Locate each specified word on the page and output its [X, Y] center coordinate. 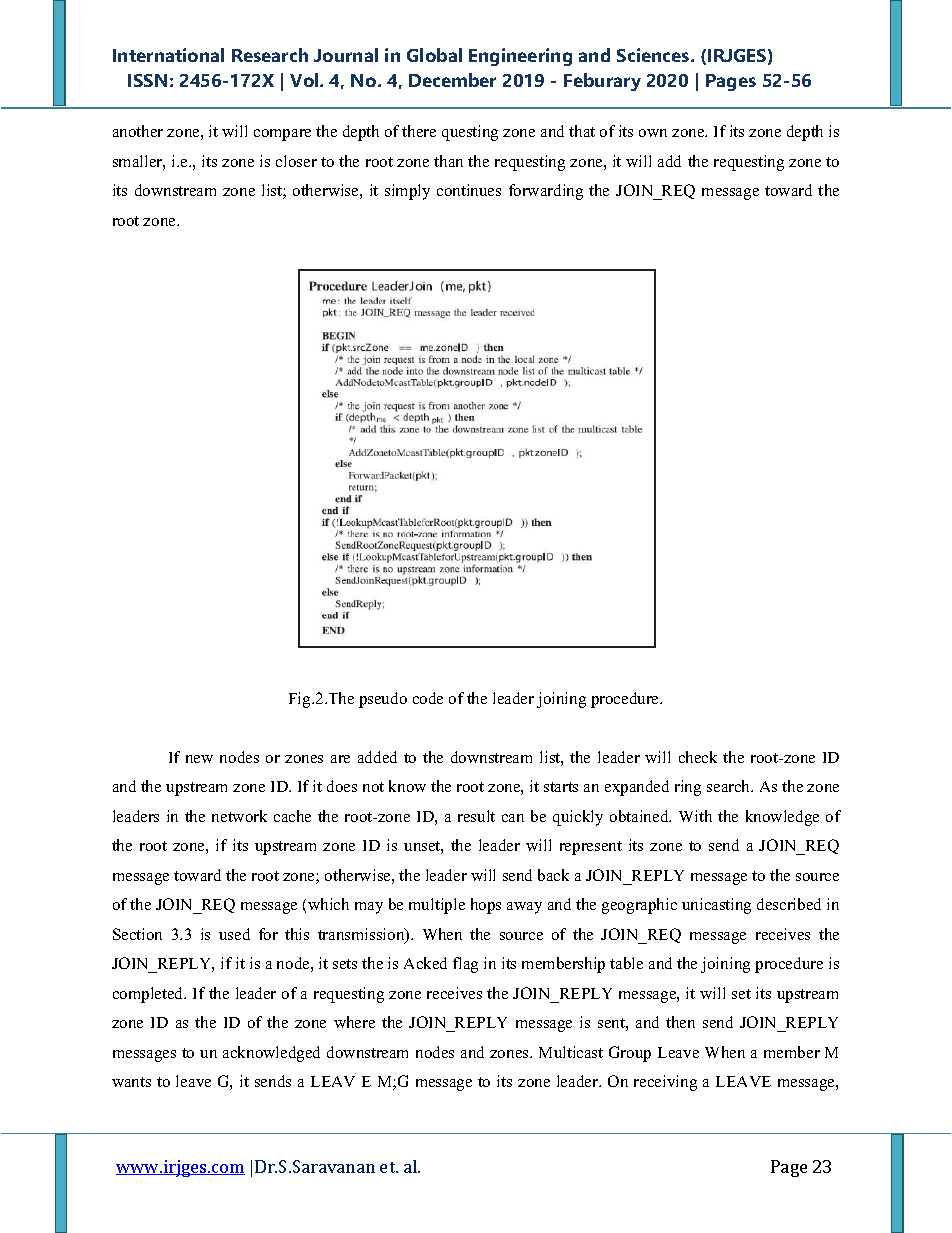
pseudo [383, 700]
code [428, 698]
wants [131, 1082]
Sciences [654, 55]
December [452, 80]
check [698, 757]
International [168, 55]
